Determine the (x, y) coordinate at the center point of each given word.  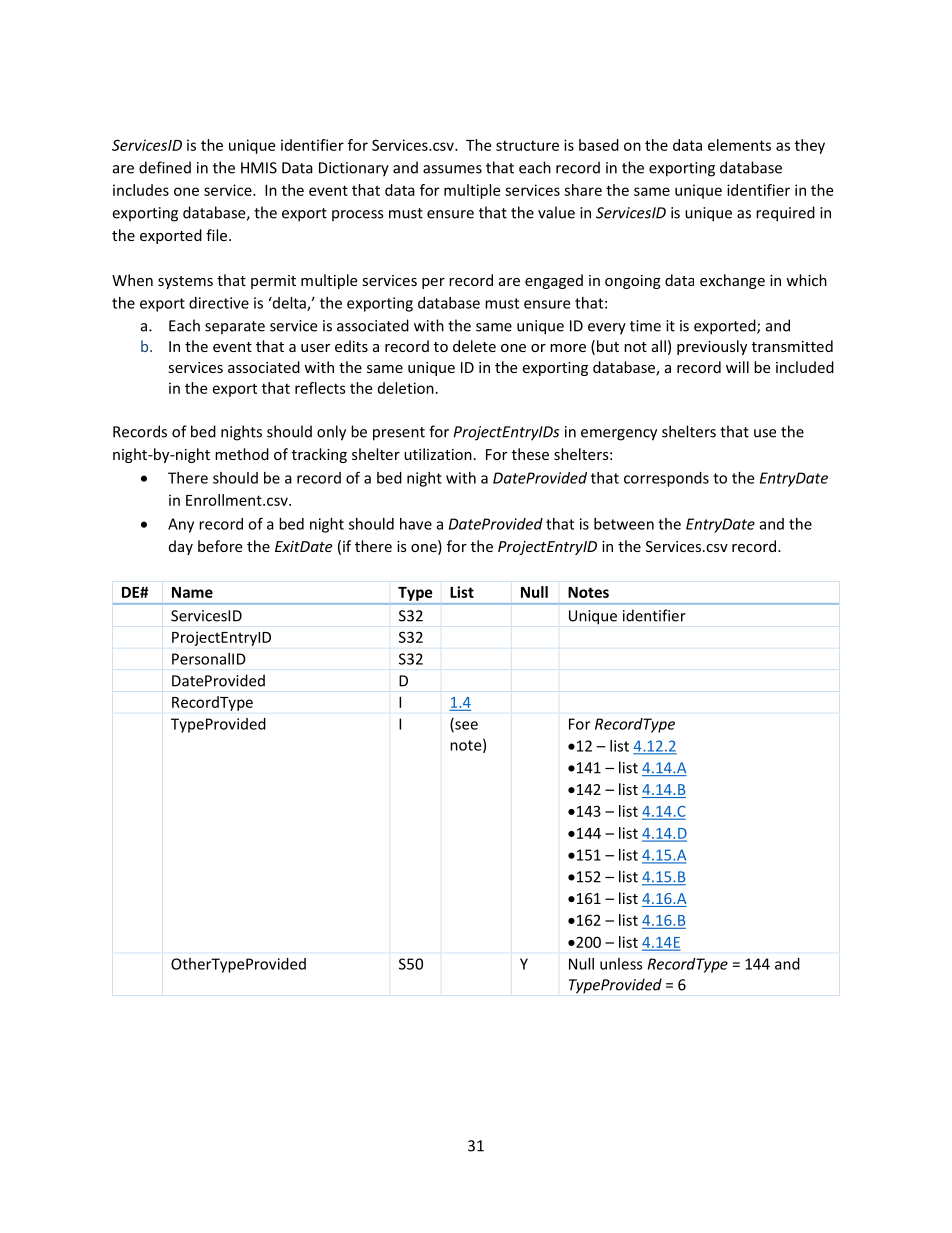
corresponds (666, 479)
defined (165, 167)
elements (739, 145)
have (416, 524)
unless (621, 964)
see (465, 726)
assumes (452, 169)
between (624, 524)
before (220, 546)
